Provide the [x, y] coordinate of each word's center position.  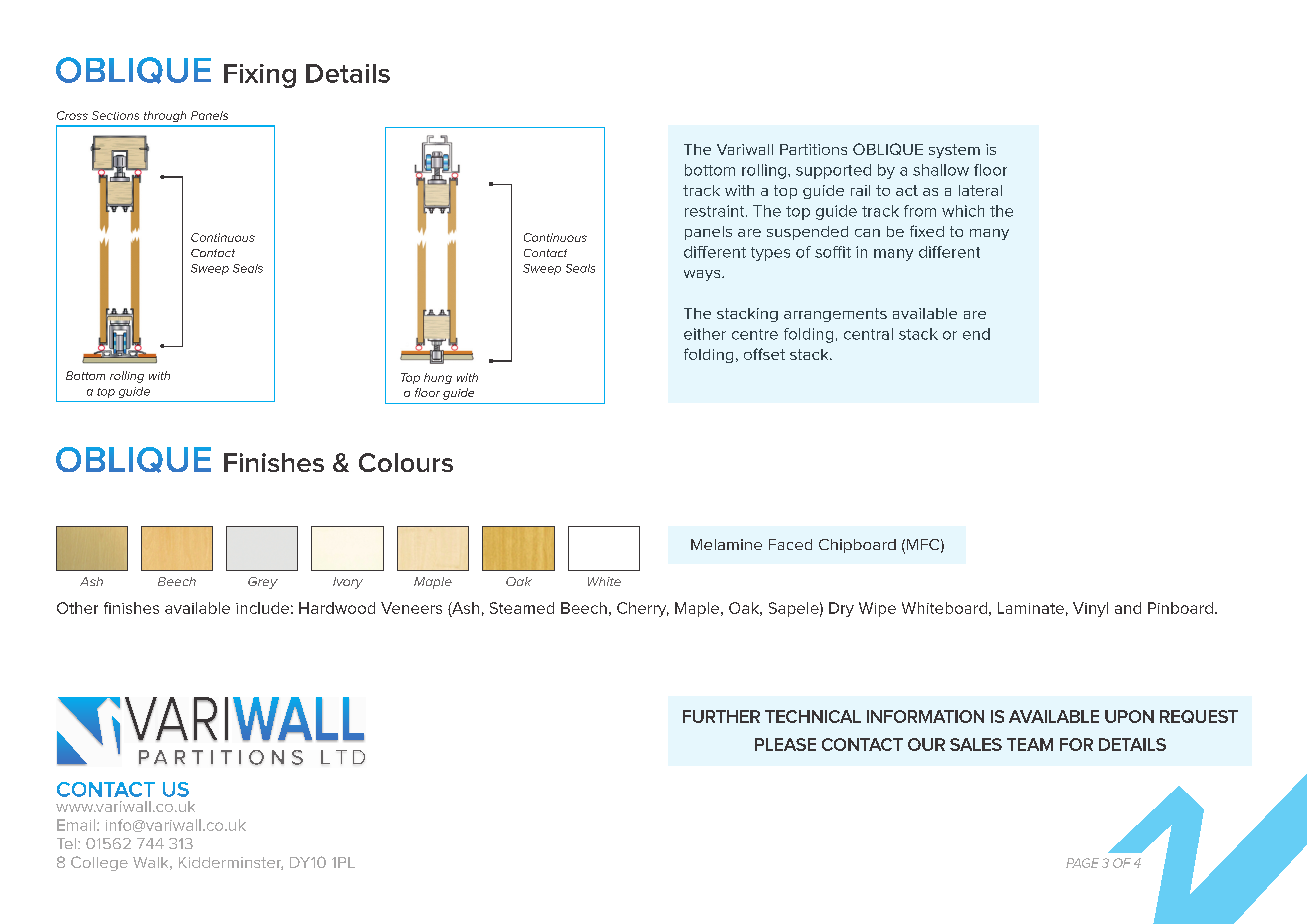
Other [77, 608]
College [99, 863]
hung [438, 378]
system [954, 151]
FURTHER [721, 716]
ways [703, 275]
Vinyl [1090, 609]
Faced [790, 544]
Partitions [813, 149]
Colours [406, 462]
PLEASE [785, 744]
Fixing [260, 76]
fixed [927, 231]
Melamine [726, 544]
